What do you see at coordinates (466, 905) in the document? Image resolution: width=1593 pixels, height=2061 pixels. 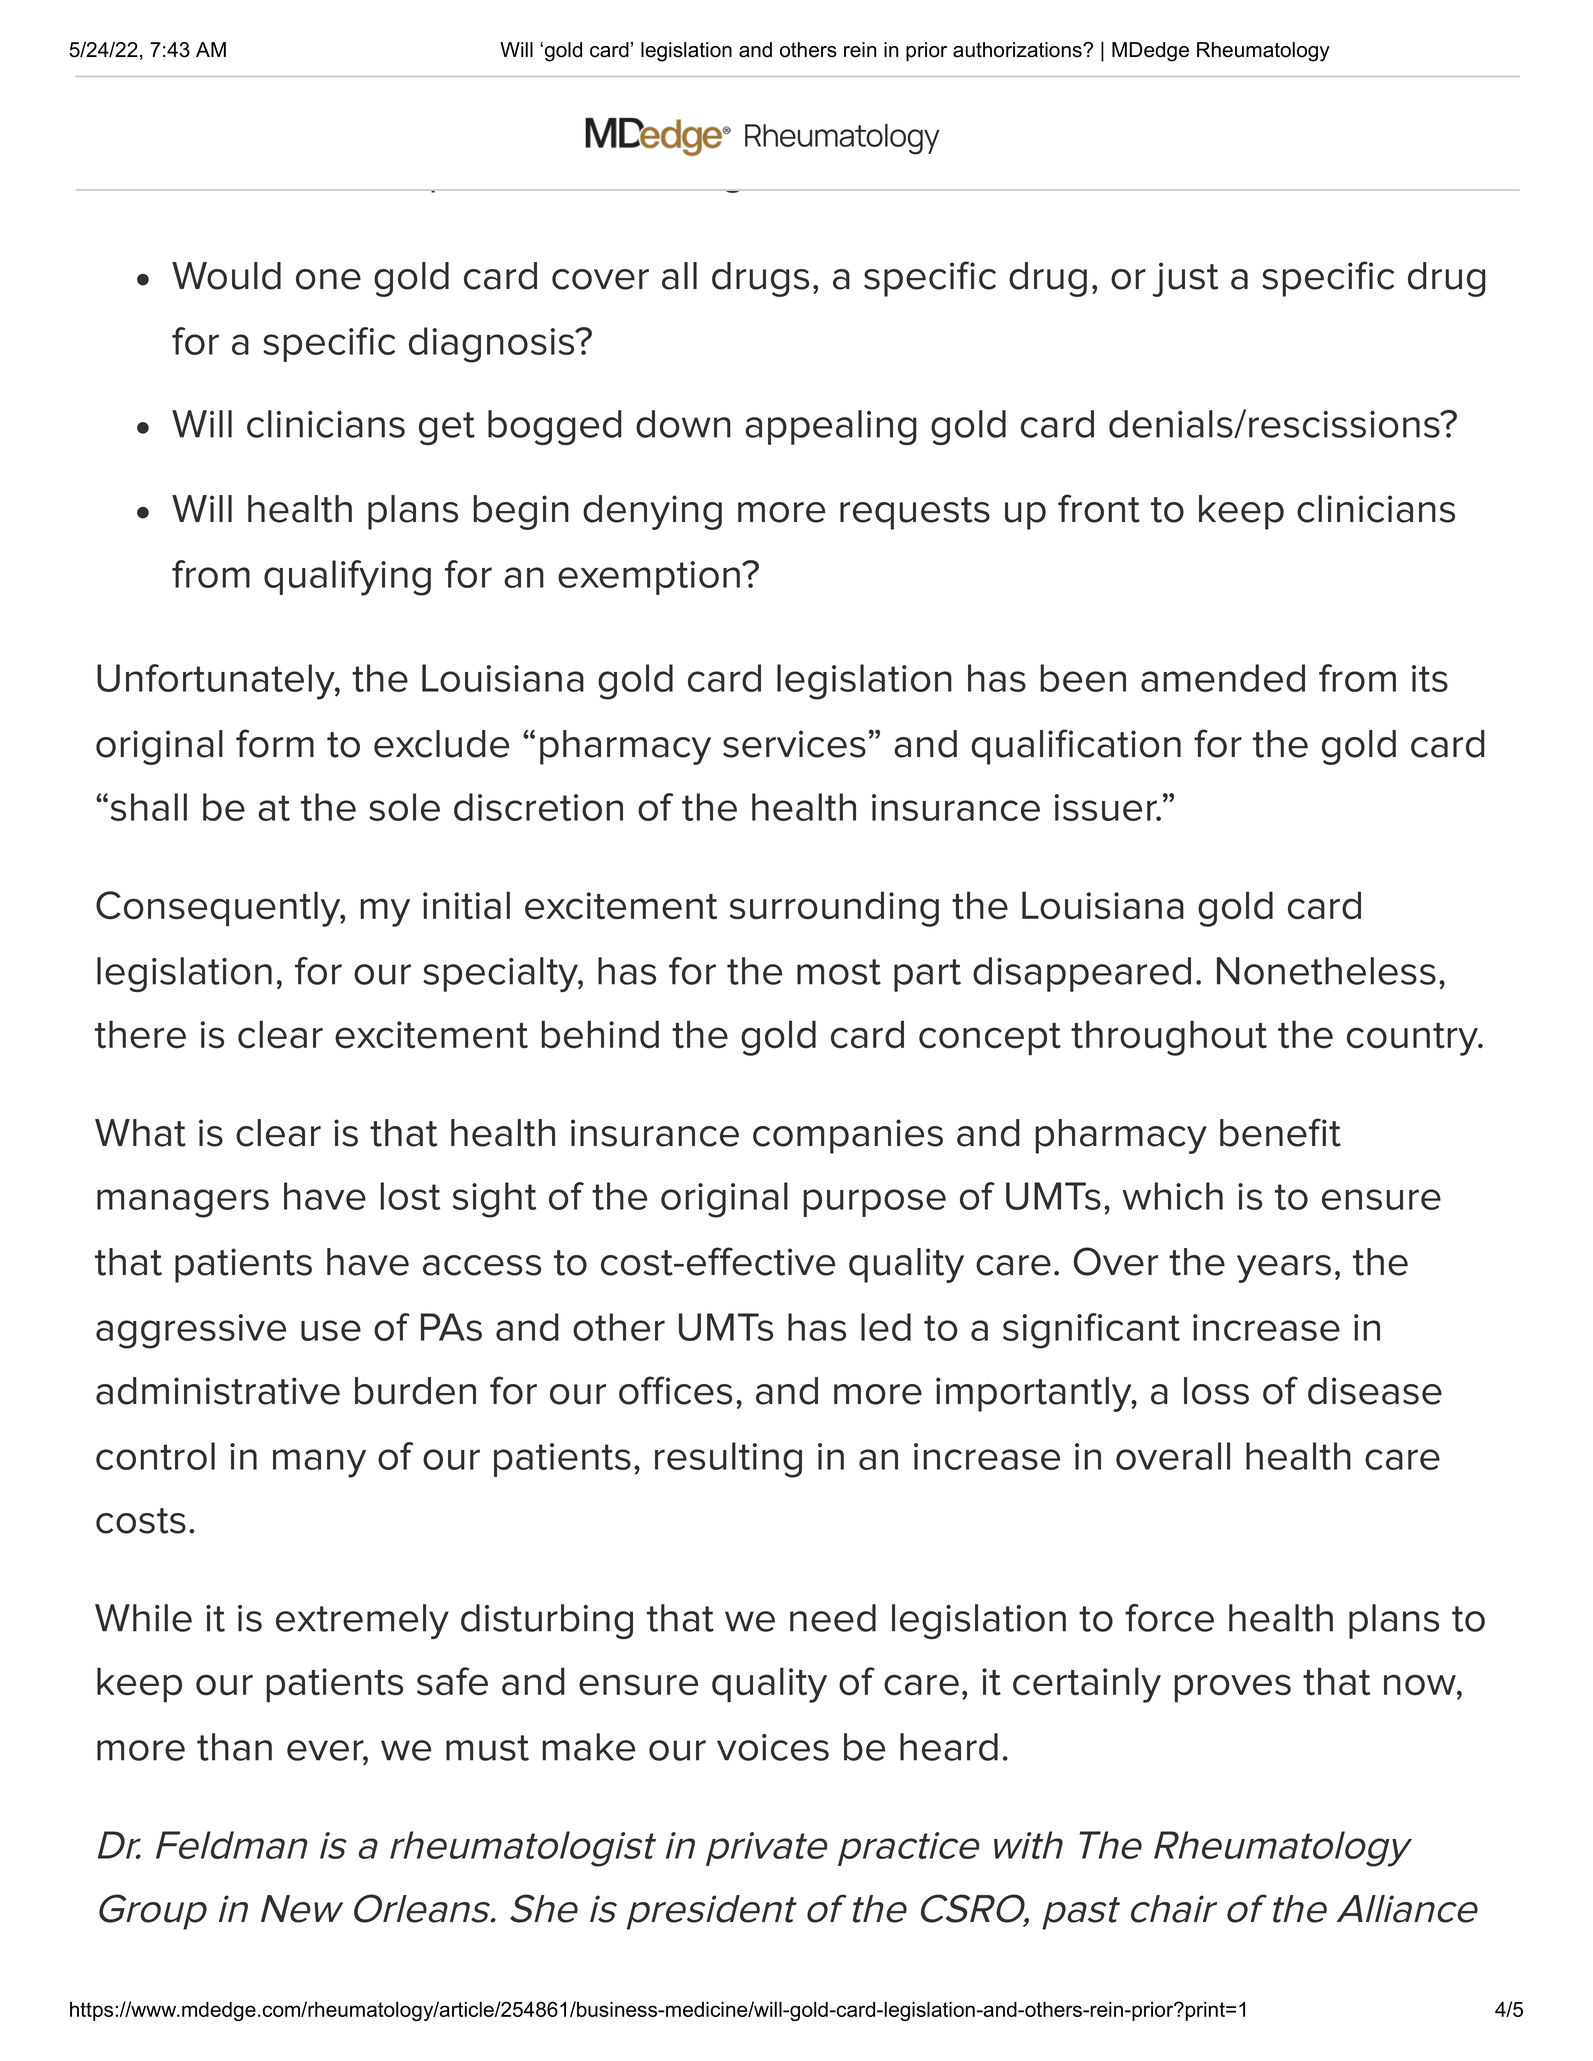 I see `initial` at bounding box center [466, 905].
